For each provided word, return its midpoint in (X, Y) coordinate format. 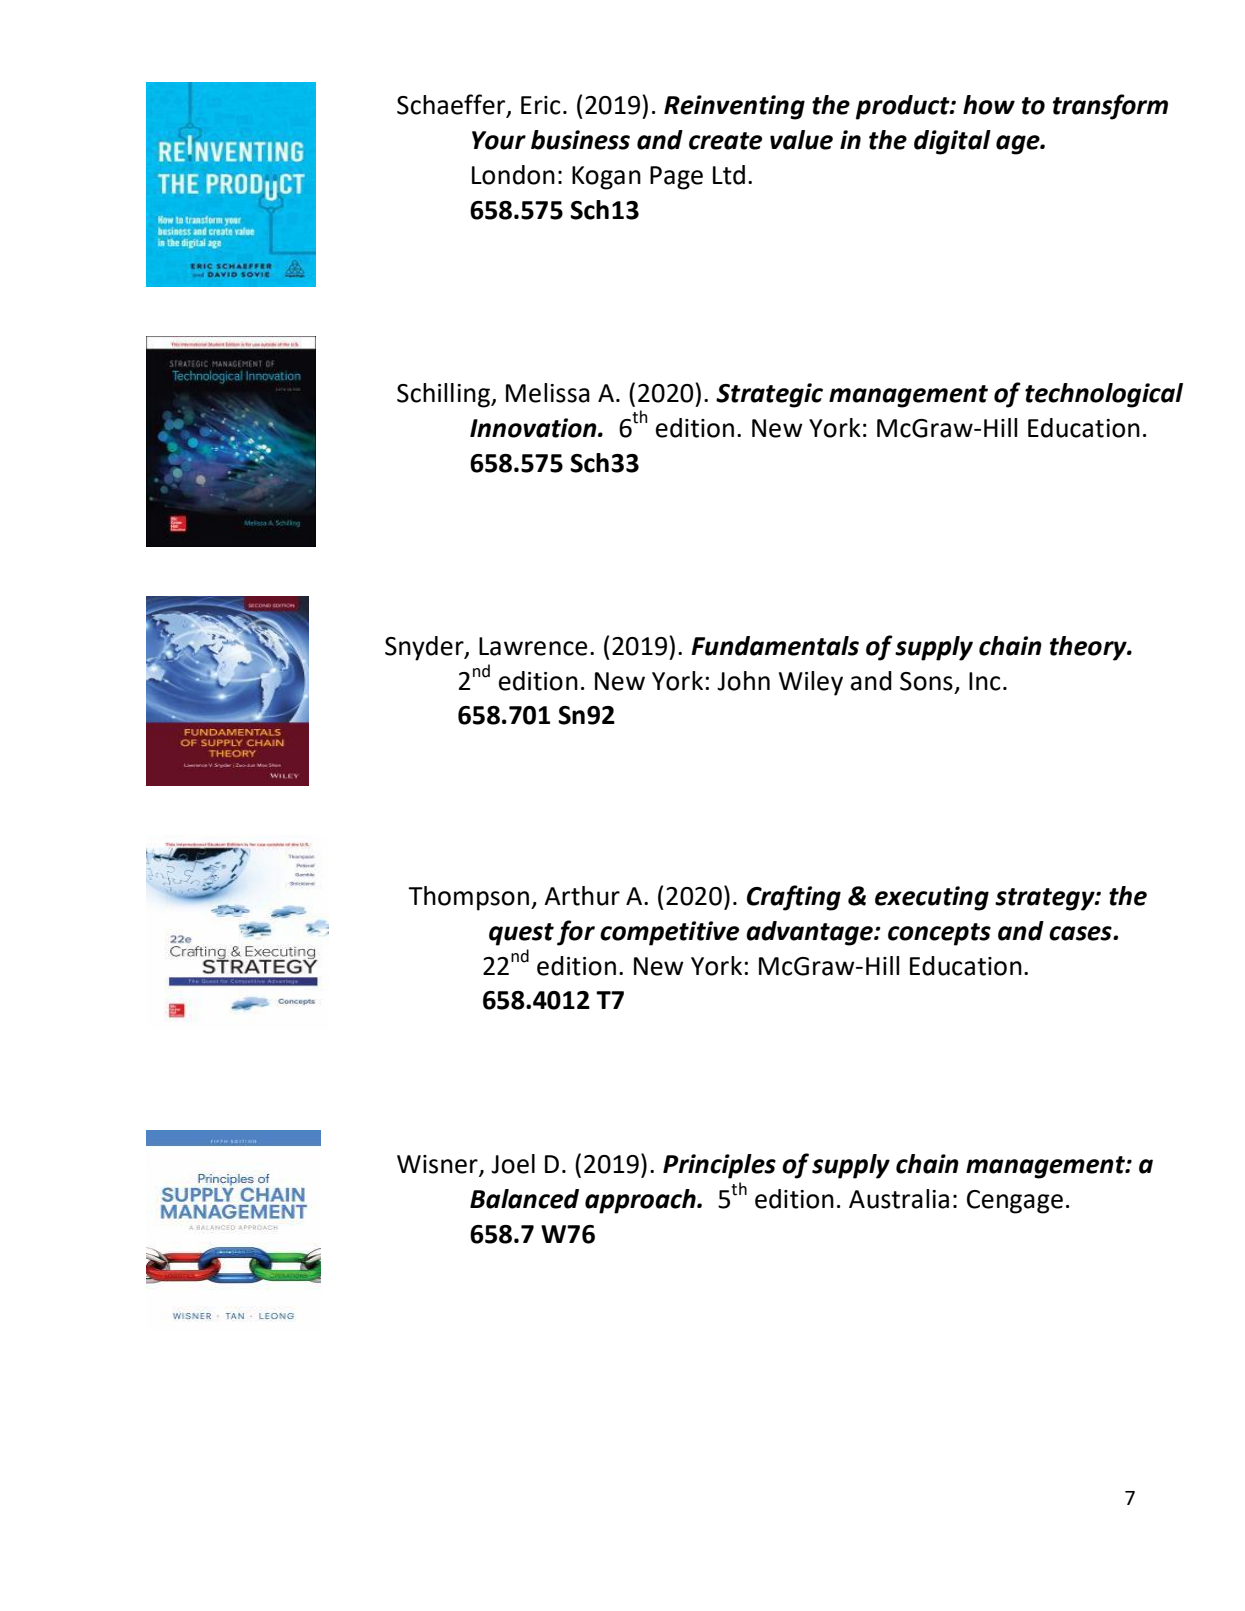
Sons (926, 681)
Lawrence (533, 646)
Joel (513, 1164)
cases (1081, 933)
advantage (810, 933)
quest (521, 934)
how (989, 105)
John (743, 681)
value (801, 140)
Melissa (548, 393)
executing (932, 898)
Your (499, 140)
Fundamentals (775, 646)
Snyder (425, 648)
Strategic (769, 395)
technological (1104, 395)
